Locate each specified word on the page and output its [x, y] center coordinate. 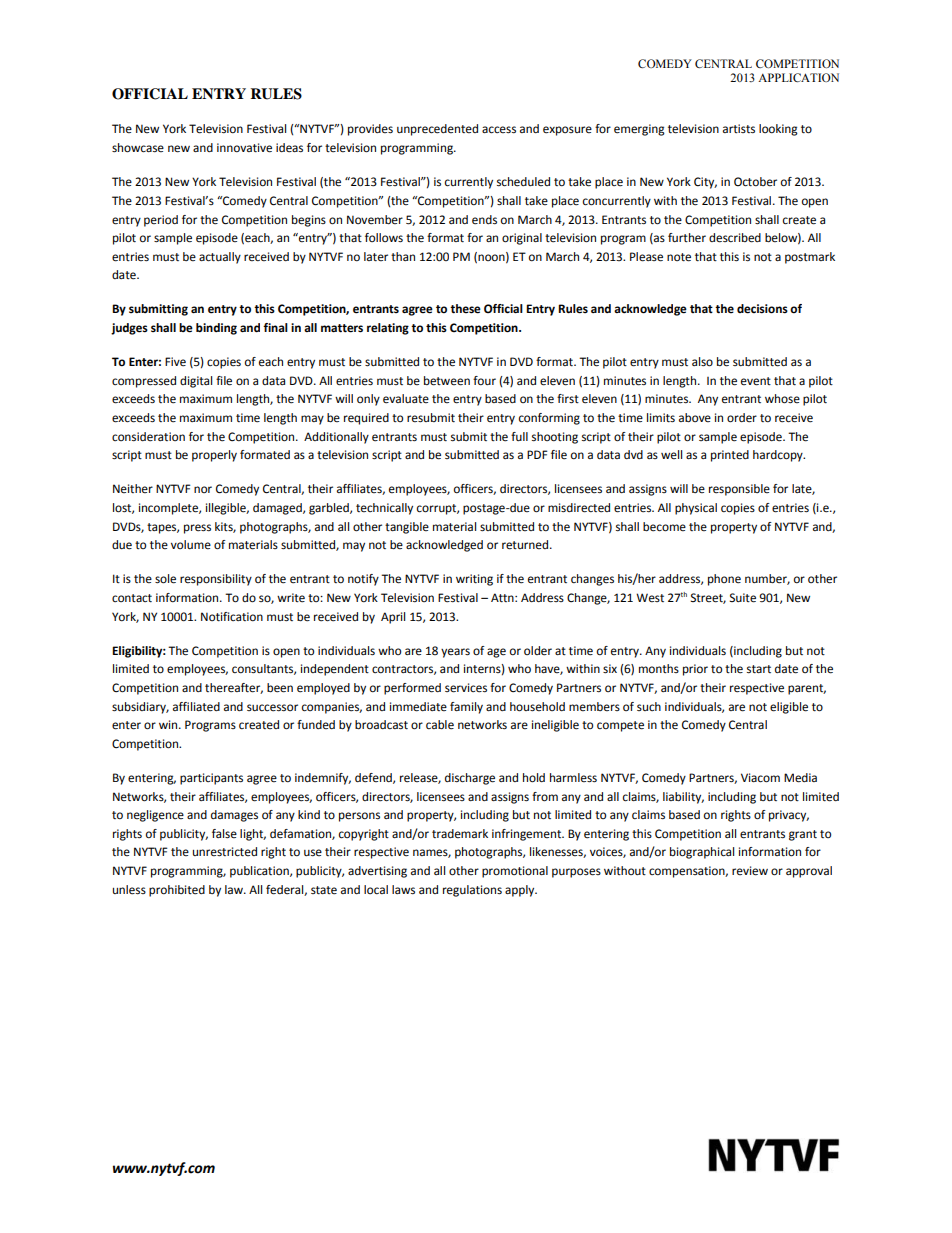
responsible [739, 490]
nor [203, 489]
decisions [762, 309]
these [465, 309]
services [466, 688]
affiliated [196, 707]
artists [739, 129]
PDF [537, 454]
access [499, 130]
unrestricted [225, 852]
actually [220, 258]
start [759, 669]
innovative [244, 148]
